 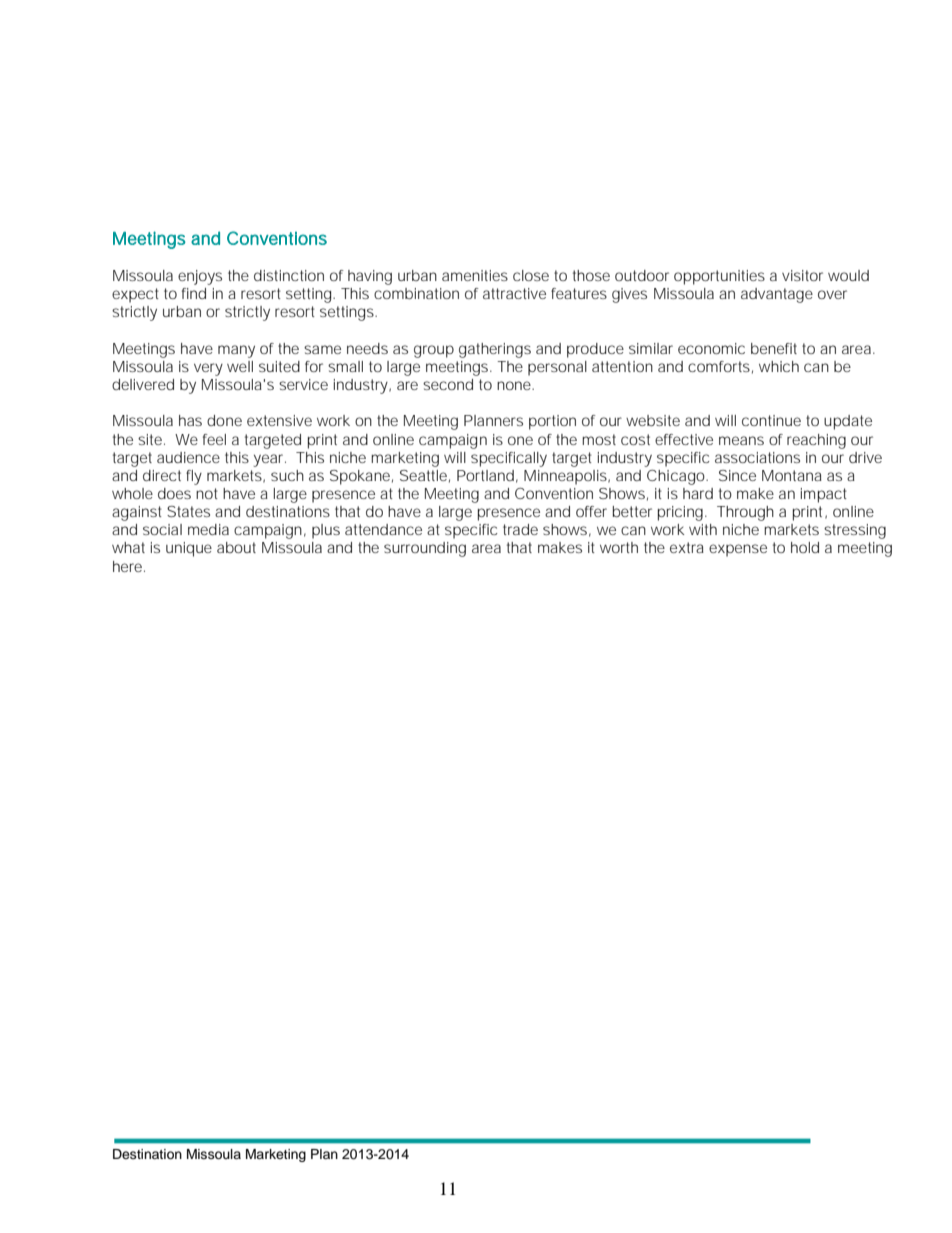 I want to click on audience, so click(x=188, y=457).
